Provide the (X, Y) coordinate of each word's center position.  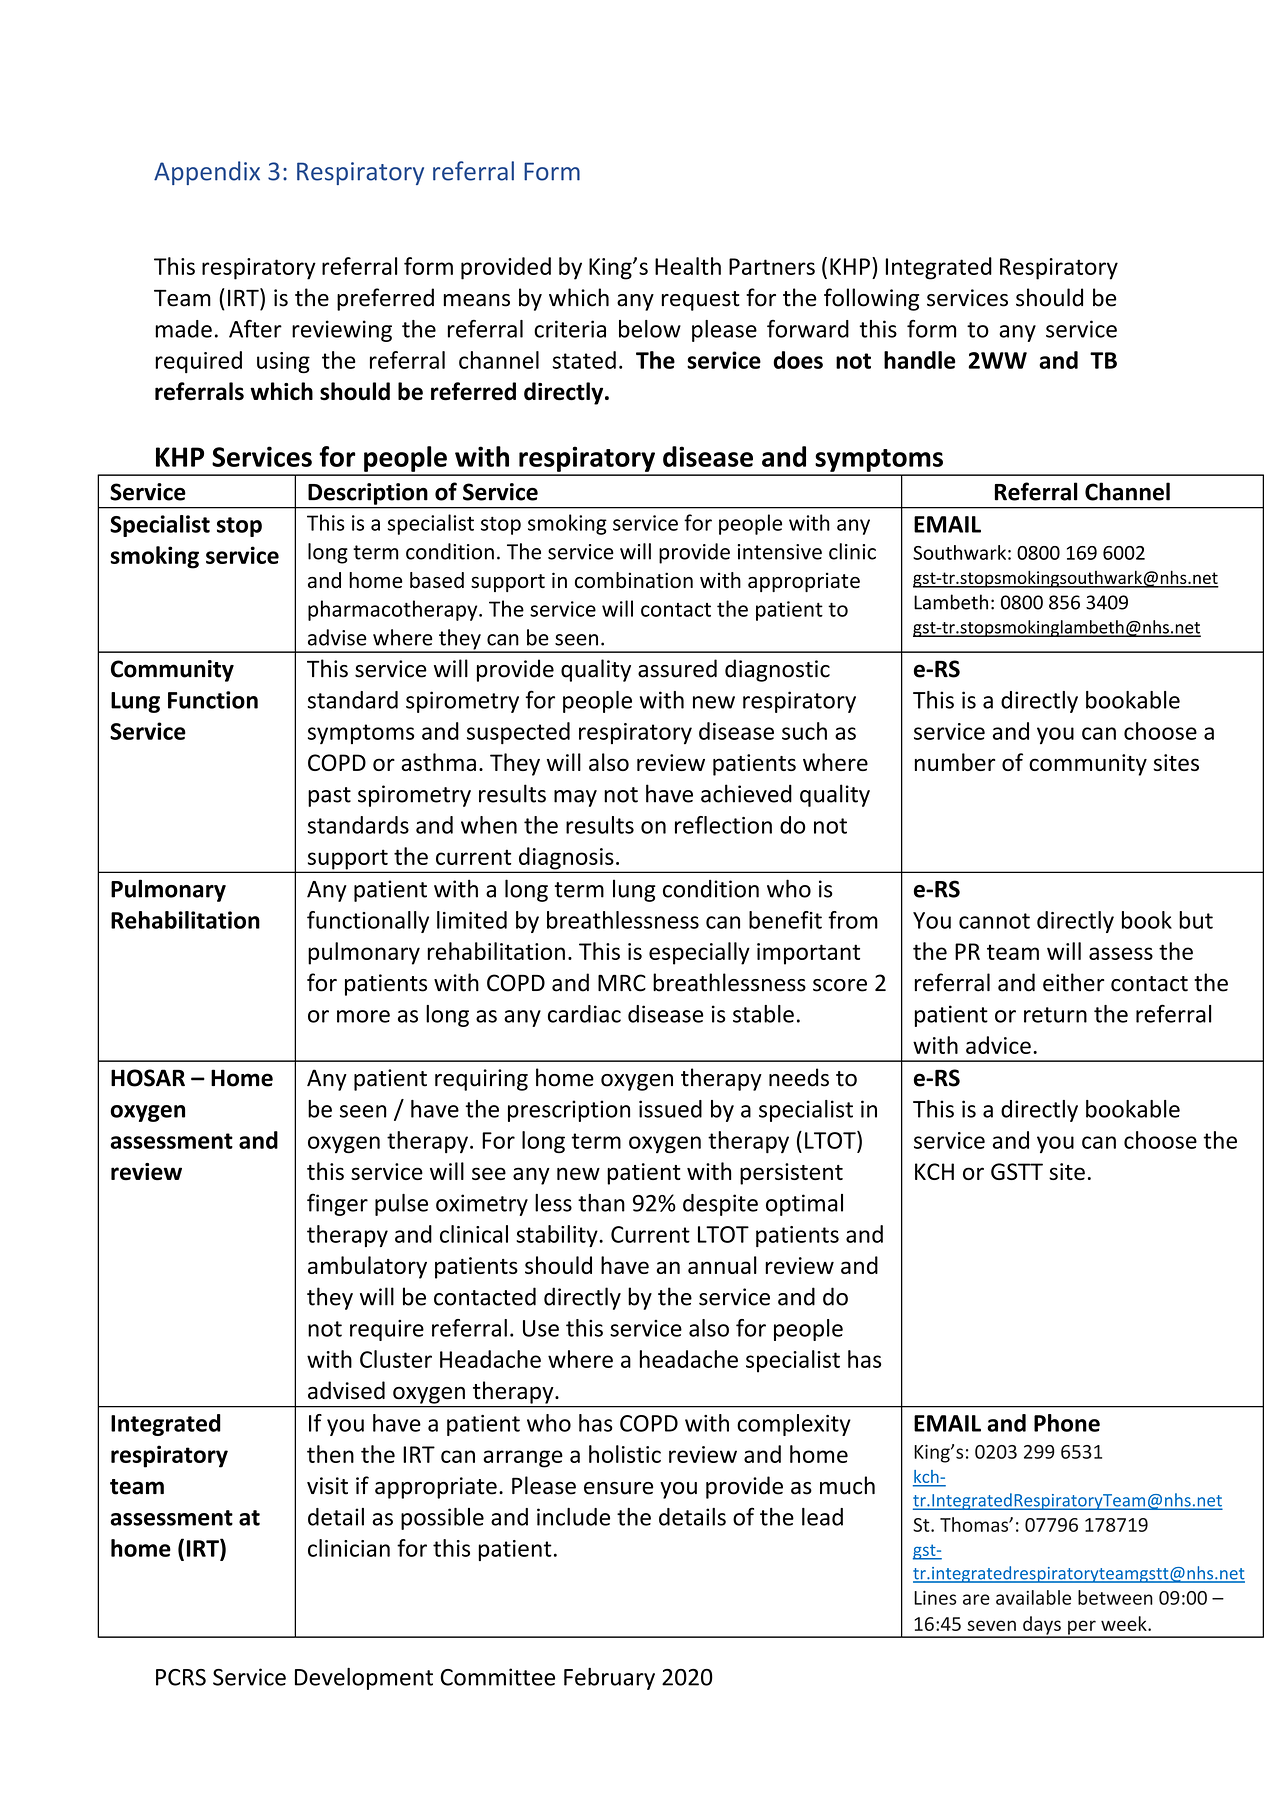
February (609, 1679)
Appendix (207, 173)
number (955, 762)
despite (720, 1205)
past (329, 797)
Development (364, 1679)
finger (337, 1204)
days (1042, 1626)
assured (677, 668)
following (871, 299)
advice (998, 1045)
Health (688, 266)
